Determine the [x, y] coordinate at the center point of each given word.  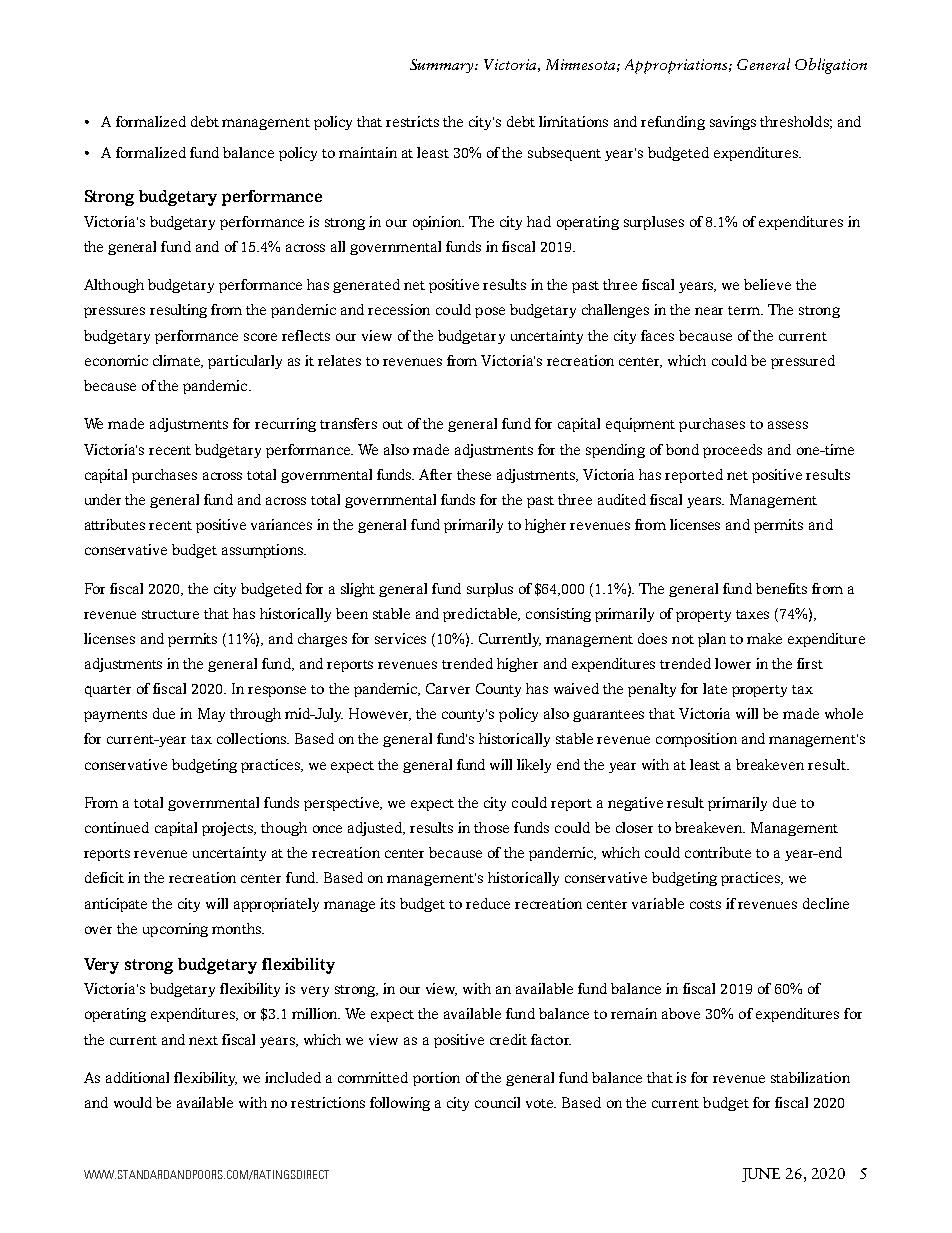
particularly [245, 362]
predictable [481, 615]
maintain [368, 152]
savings [733, 123]
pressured [803, 362]
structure [170, 614]
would [133, 1102]
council [497, 1102]
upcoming [175, 930]
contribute [718, 852]
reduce [488, 903]
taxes [752, 614]
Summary [443, 66]
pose [490, 312]
